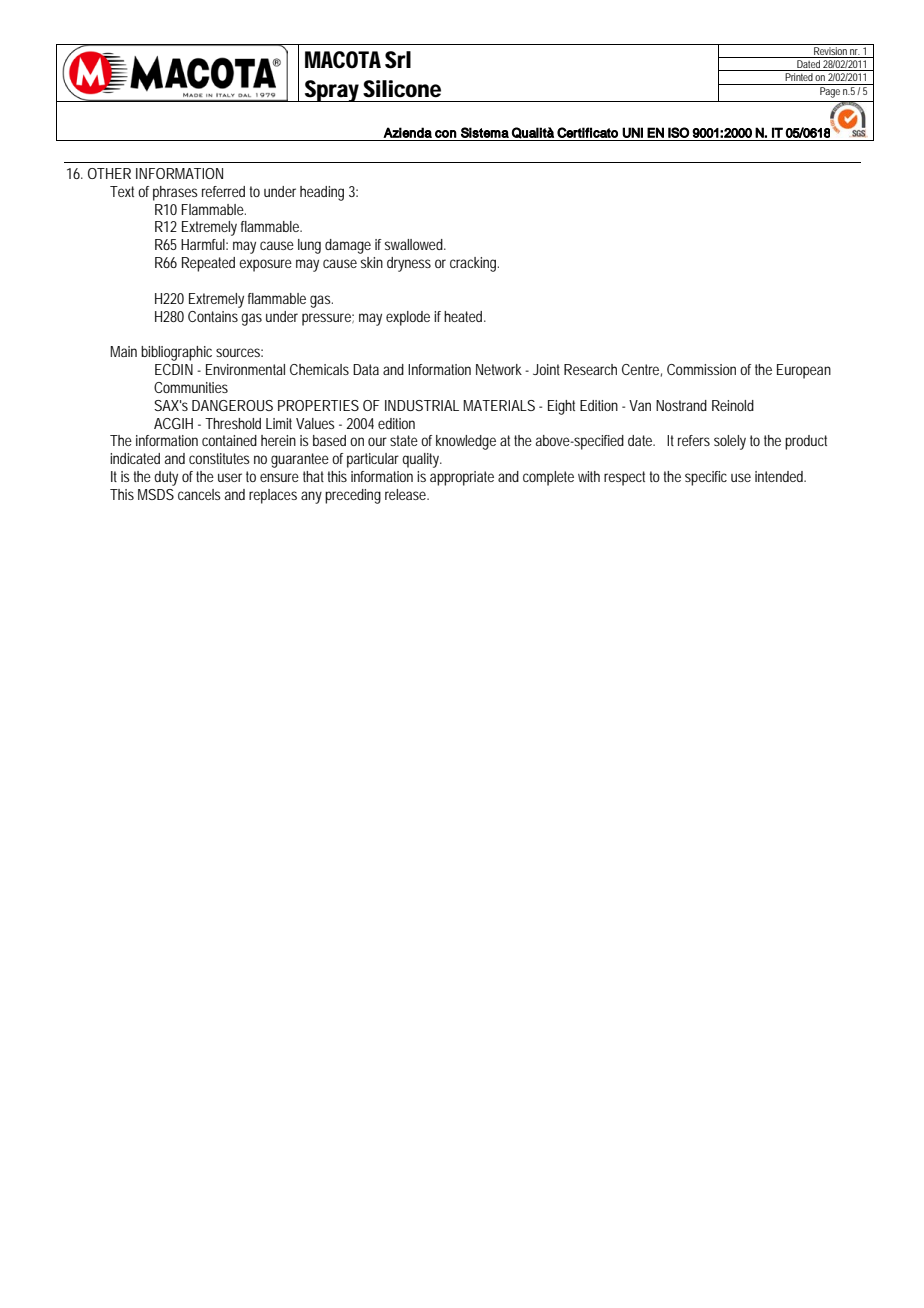 Image resolution: width=924 pixels, height=1308 pixels. Describe the element at coordinates (473, 264) in the screenshot. I see `cracking` at that location.
